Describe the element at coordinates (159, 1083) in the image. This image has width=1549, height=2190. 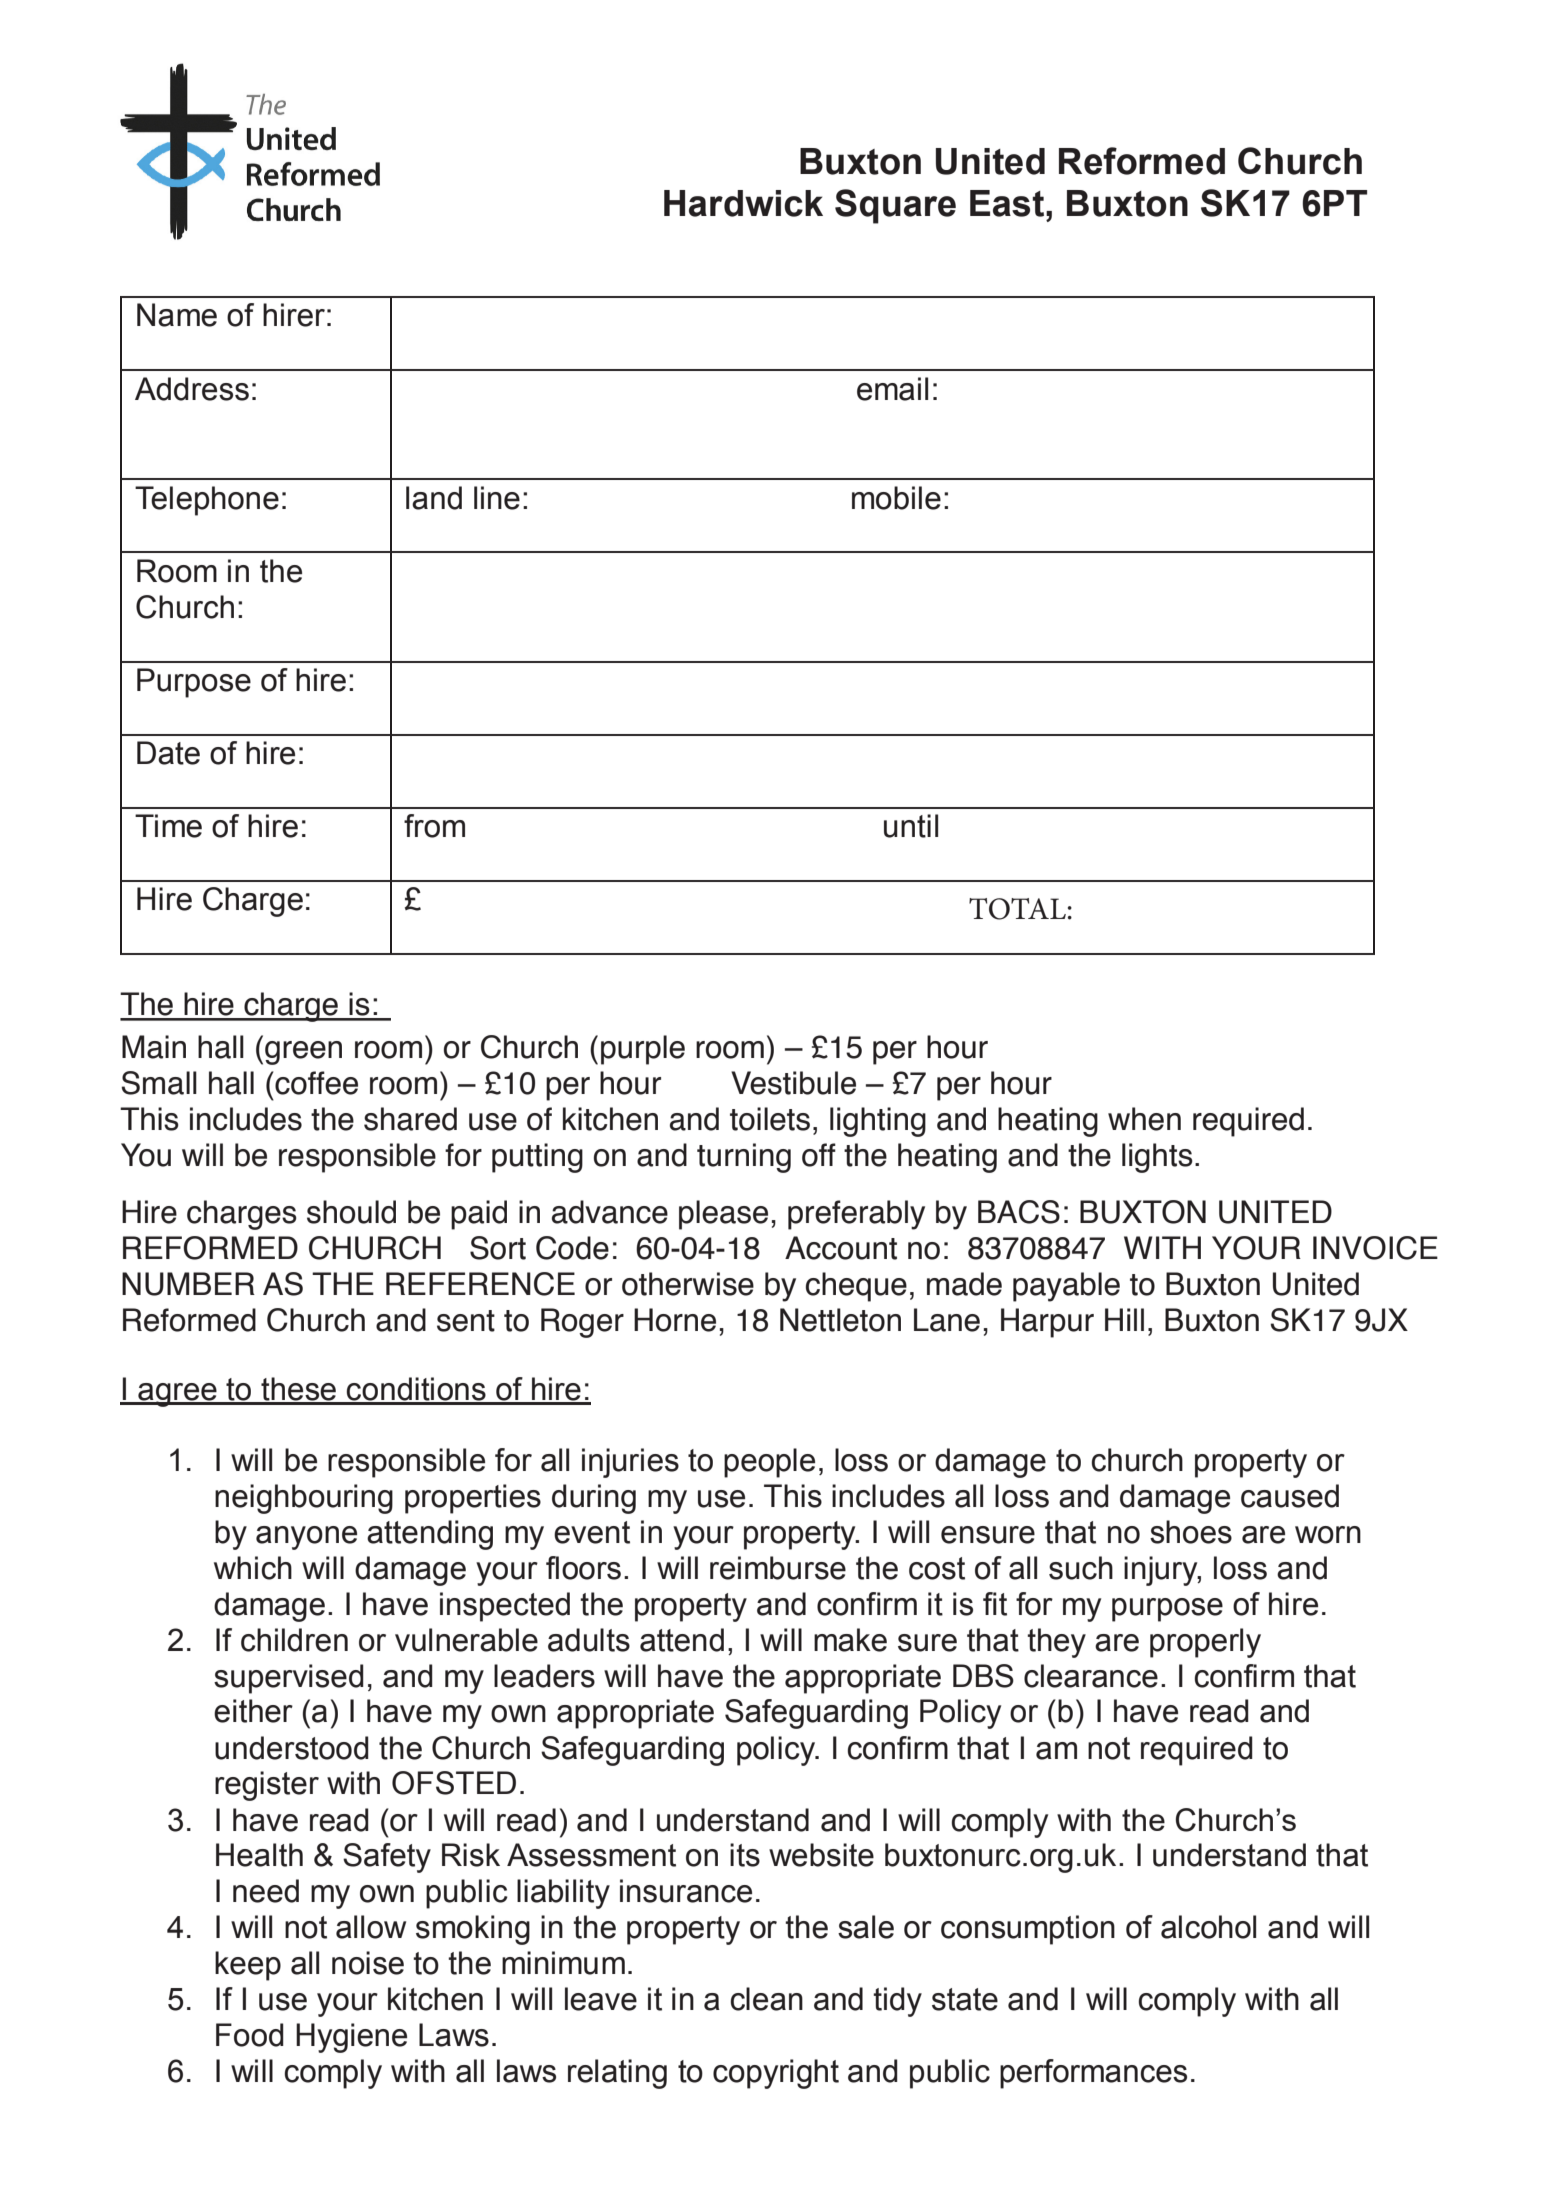
I see `Small` at that location.
